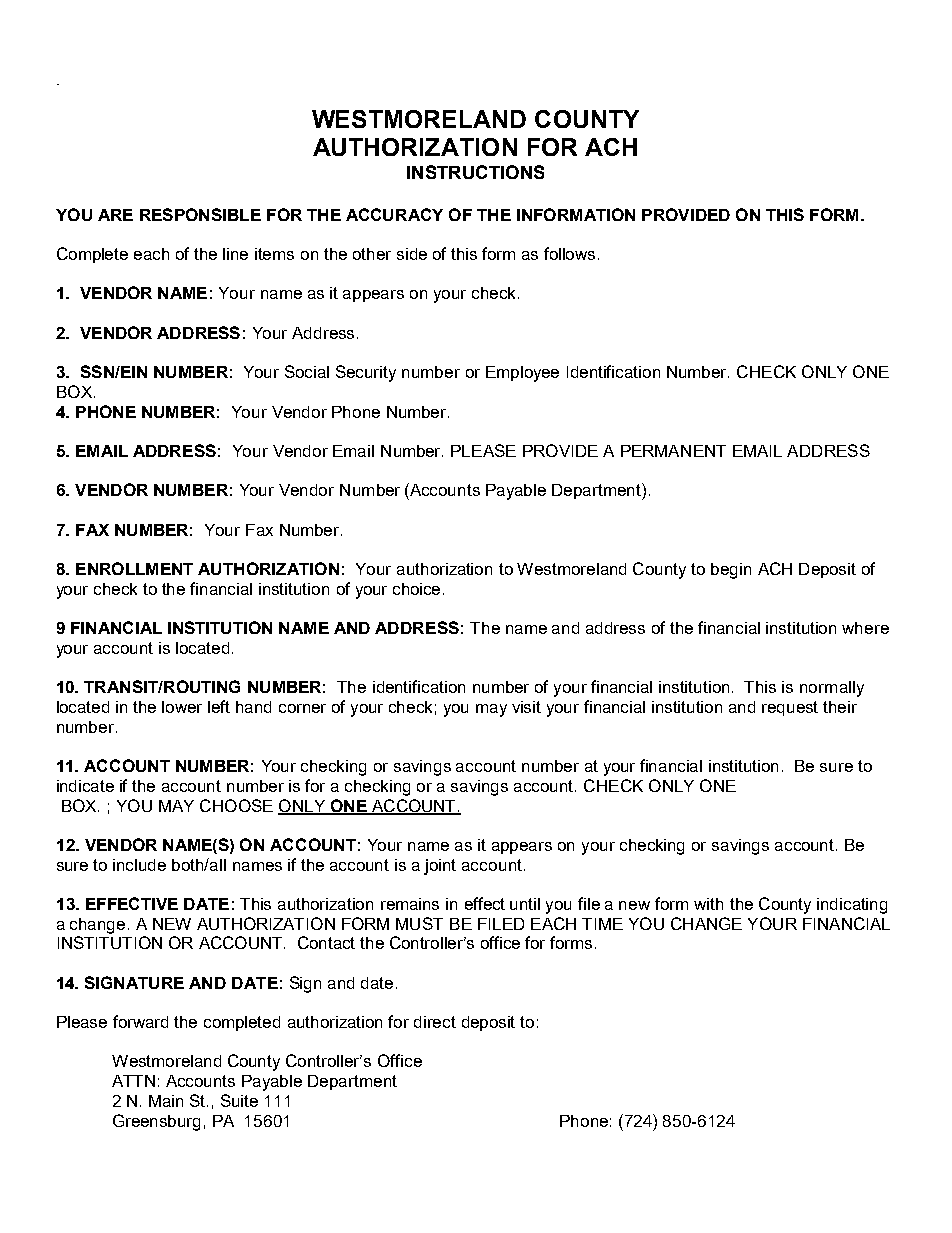 This page has height=1233, width=952. Describe the element at coordinates (569, 253) in the page. I see `follows` at that location.
